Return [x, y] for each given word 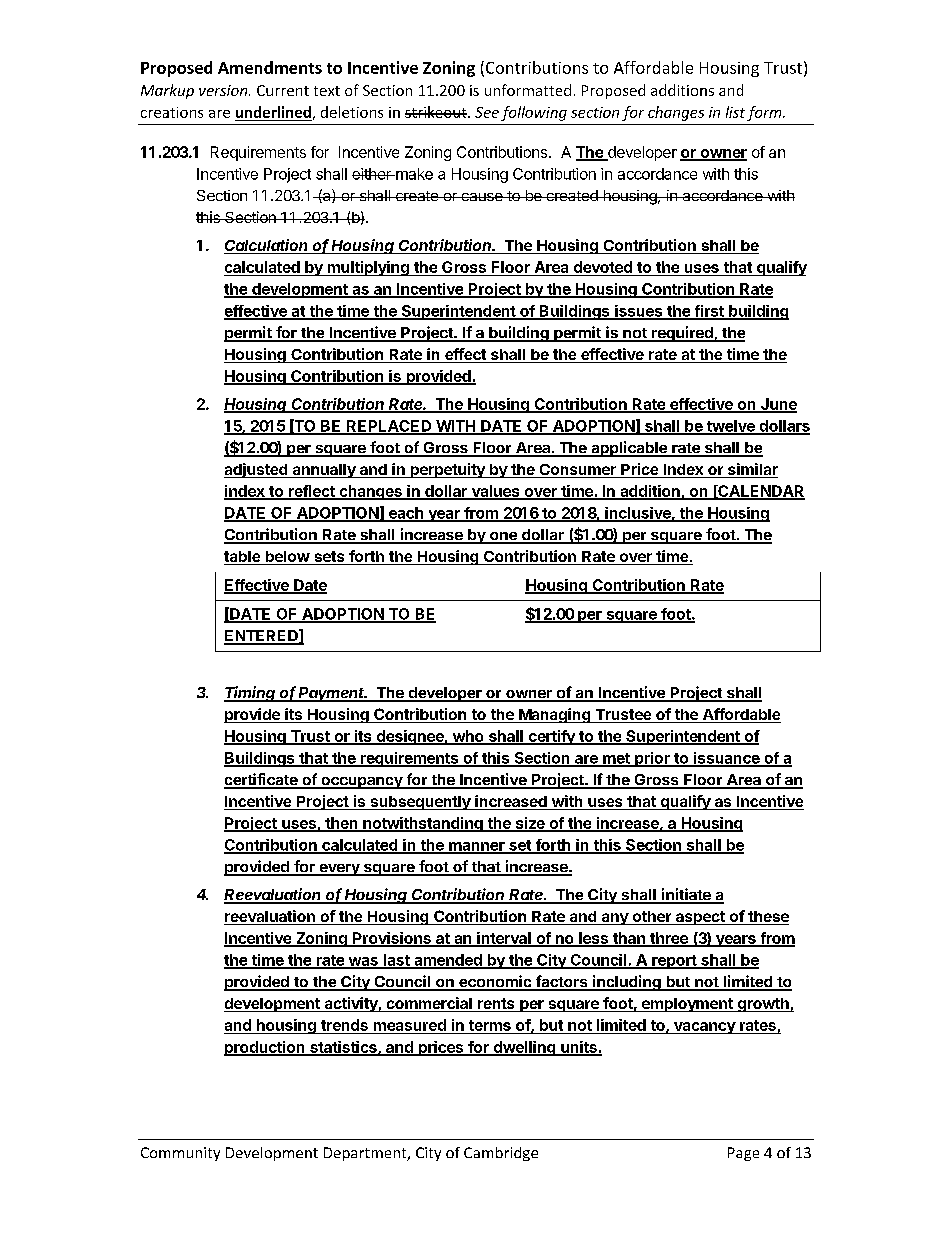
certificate [262, 780]
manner [477, 847]
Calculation [267, 246]
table [243, 558]
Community [180, 1154]
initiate [686, 895]
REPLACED [389, 427]
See [487, 112]
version [224, 90]
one [503, 537]
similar [752, 470]
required [682, 334]
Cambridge [501, 1154]
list [735, 112]
